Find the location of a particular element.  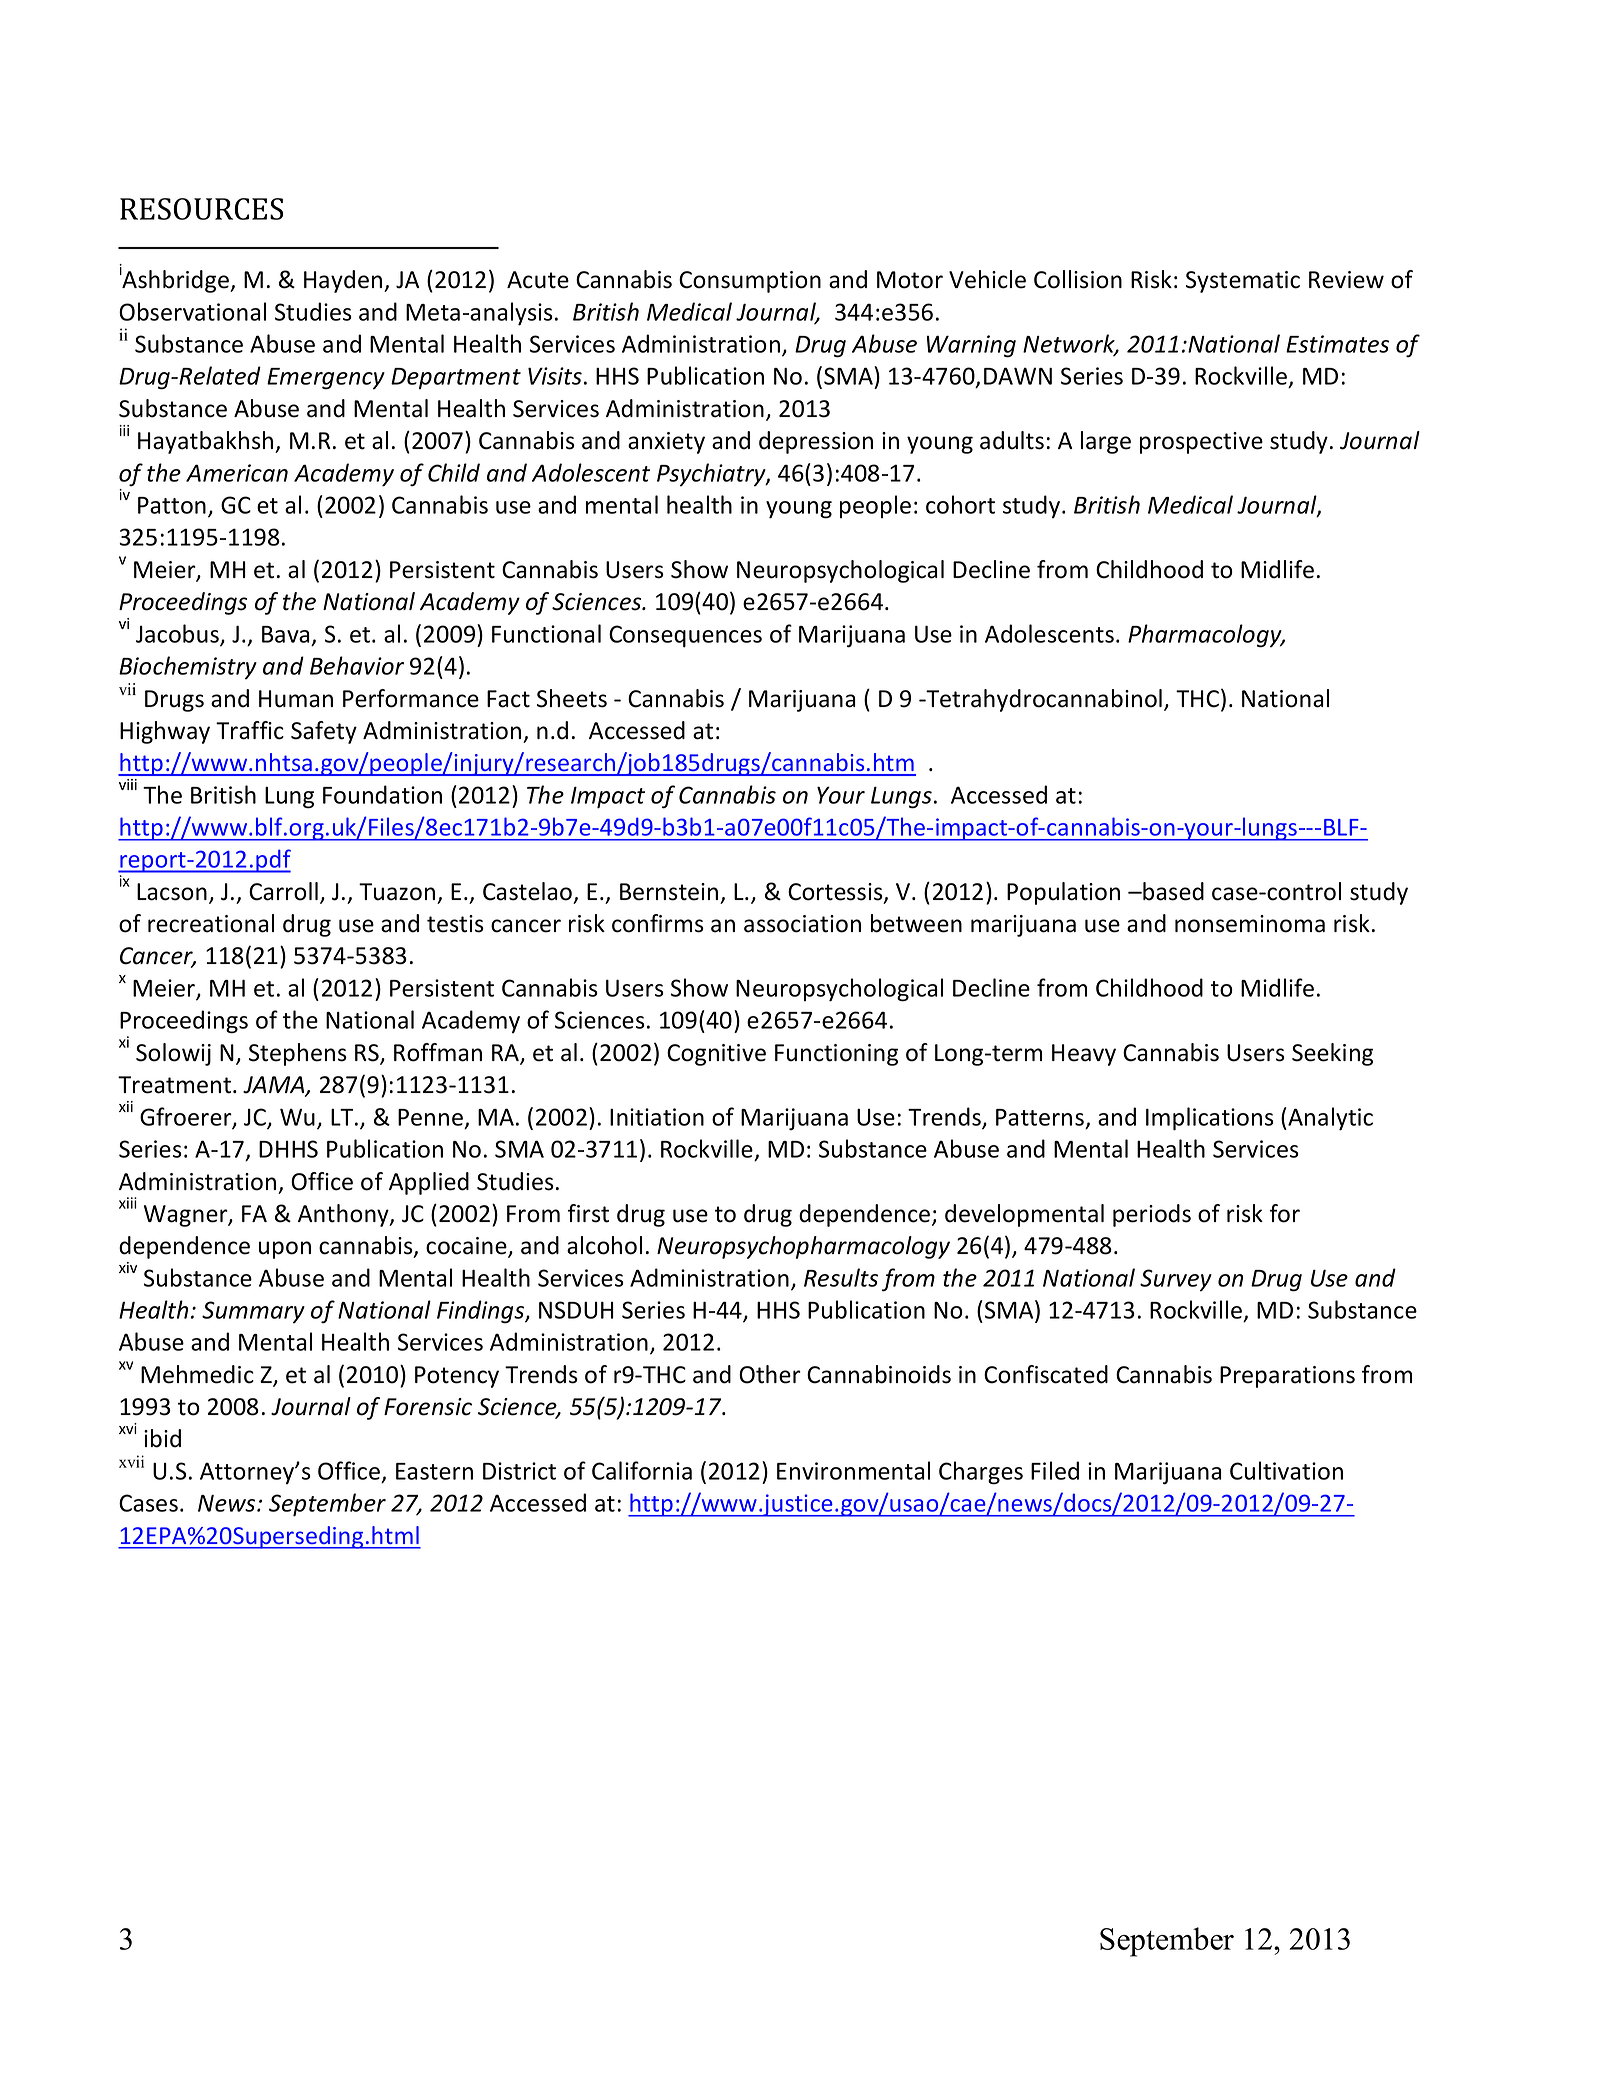

first is located at coordinates (588, 1213).
